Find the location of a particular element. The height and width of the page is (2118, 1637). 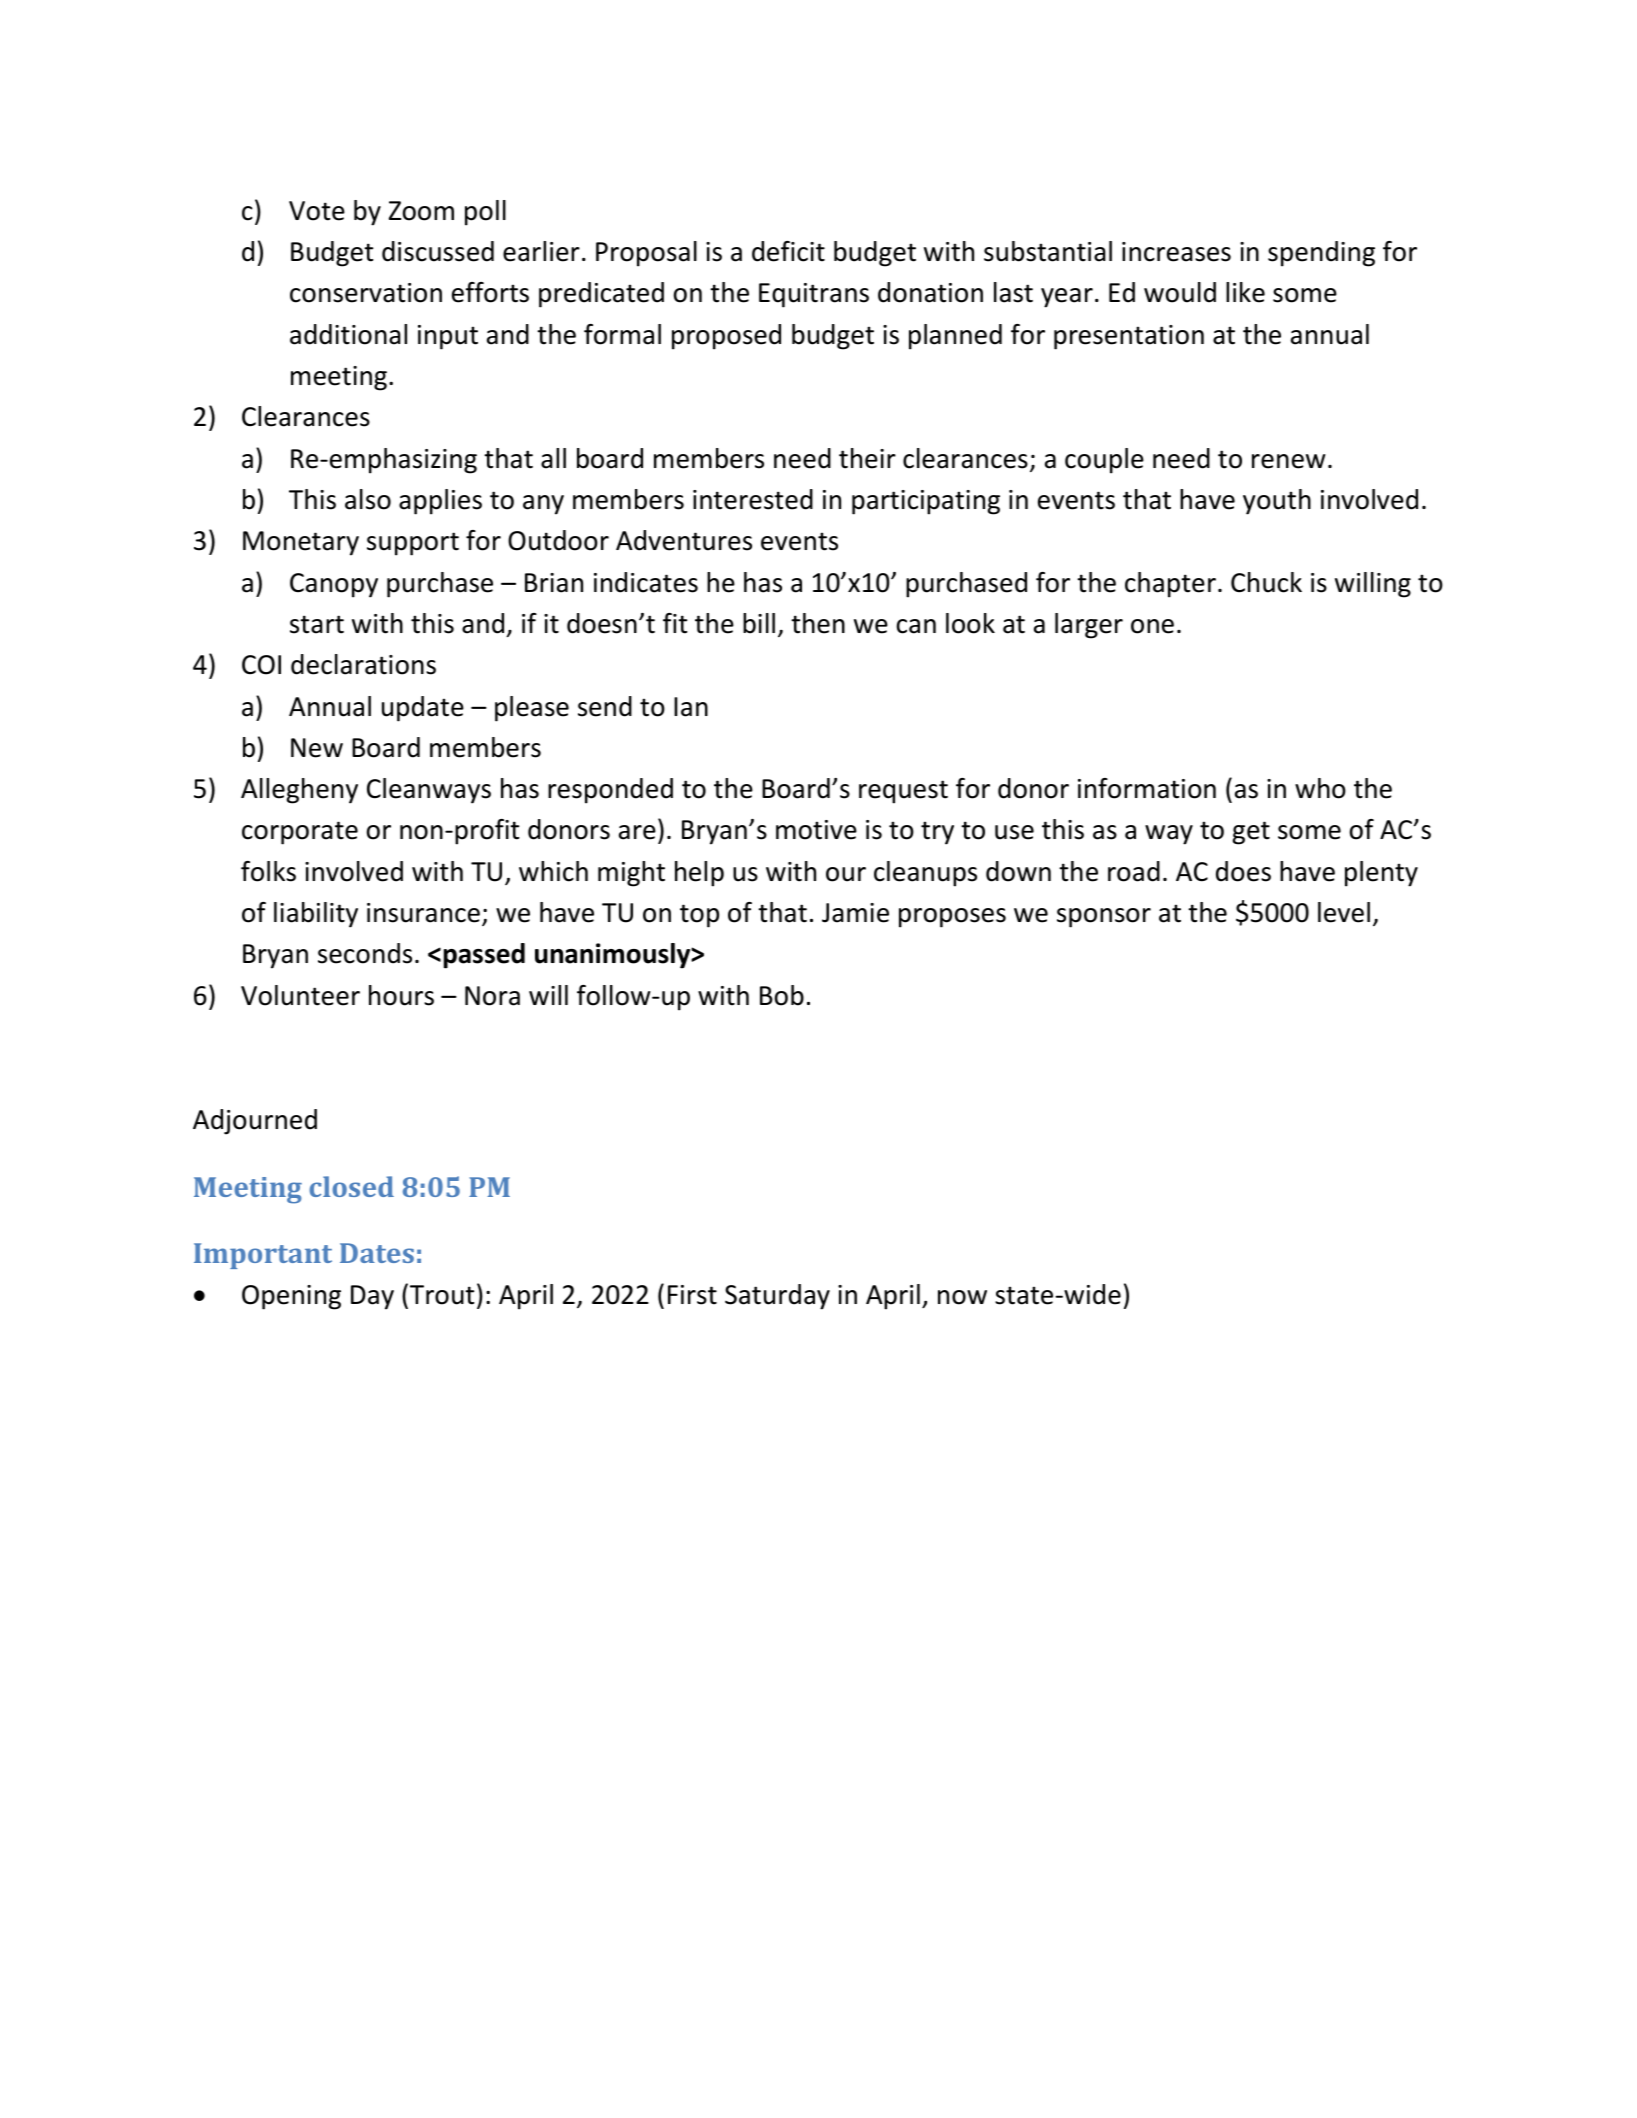

who is located at coordinates (1320, 788).
